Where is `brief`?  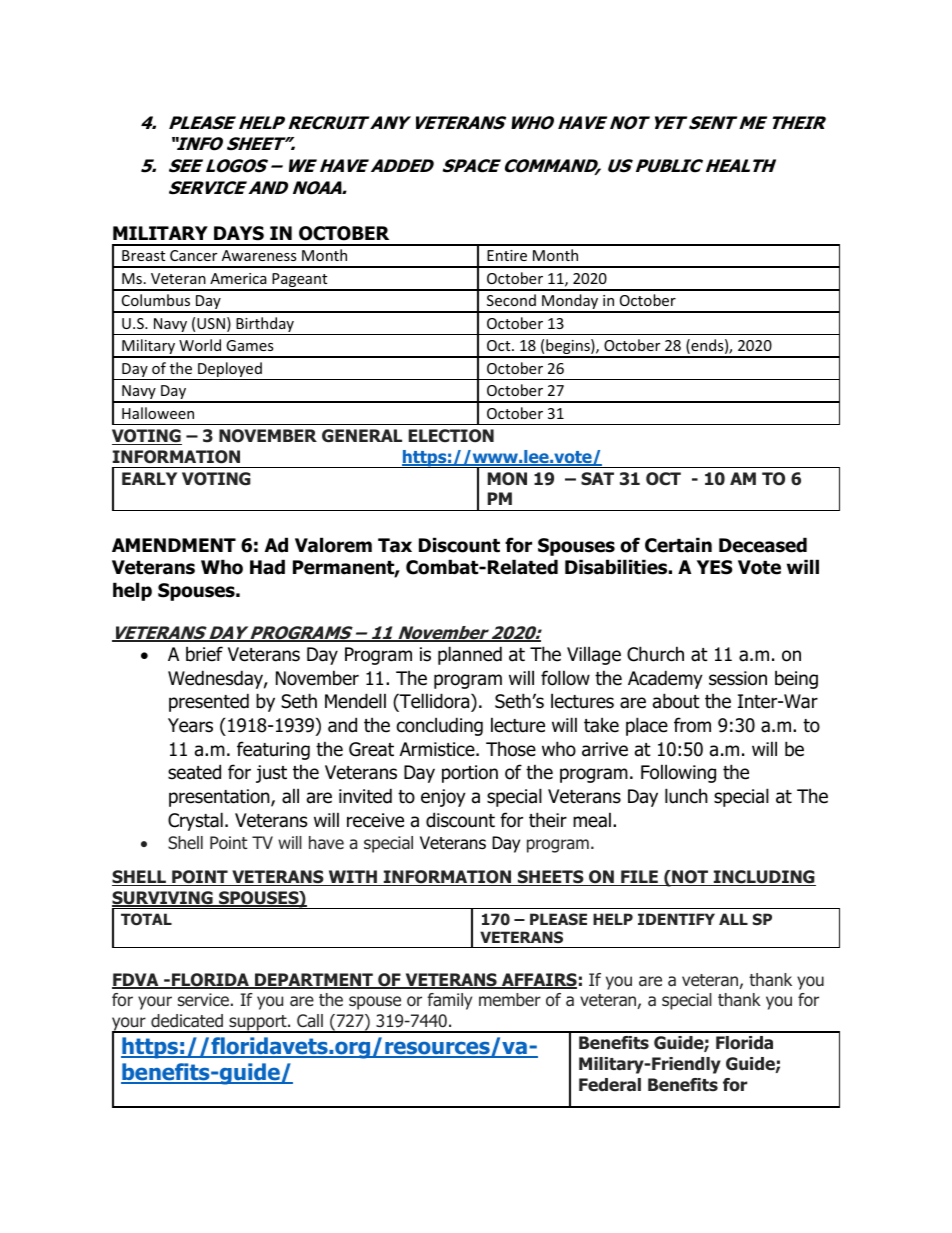 brief is located at coordinates (204, 654).
